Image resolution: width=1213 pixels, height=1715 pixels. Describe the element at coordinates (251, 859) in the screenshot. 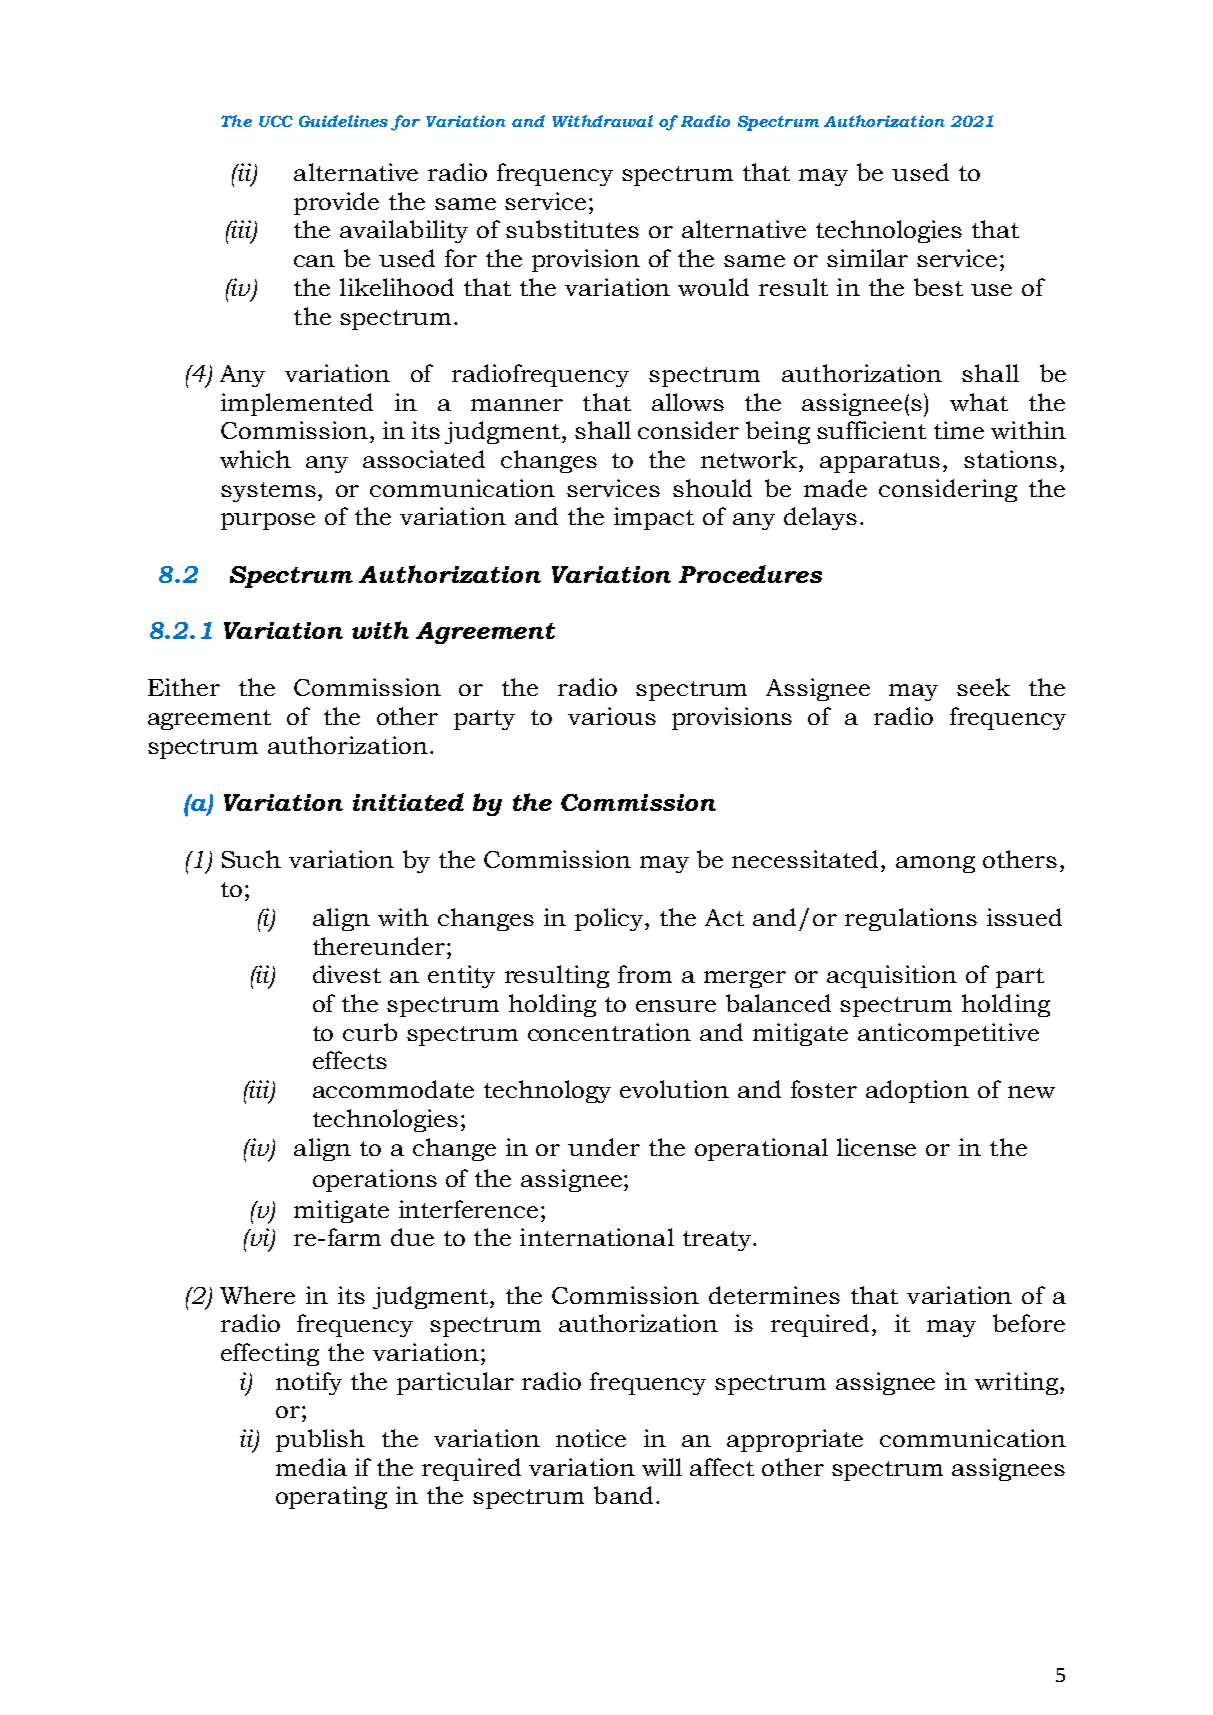

I see `Such` at that location.
